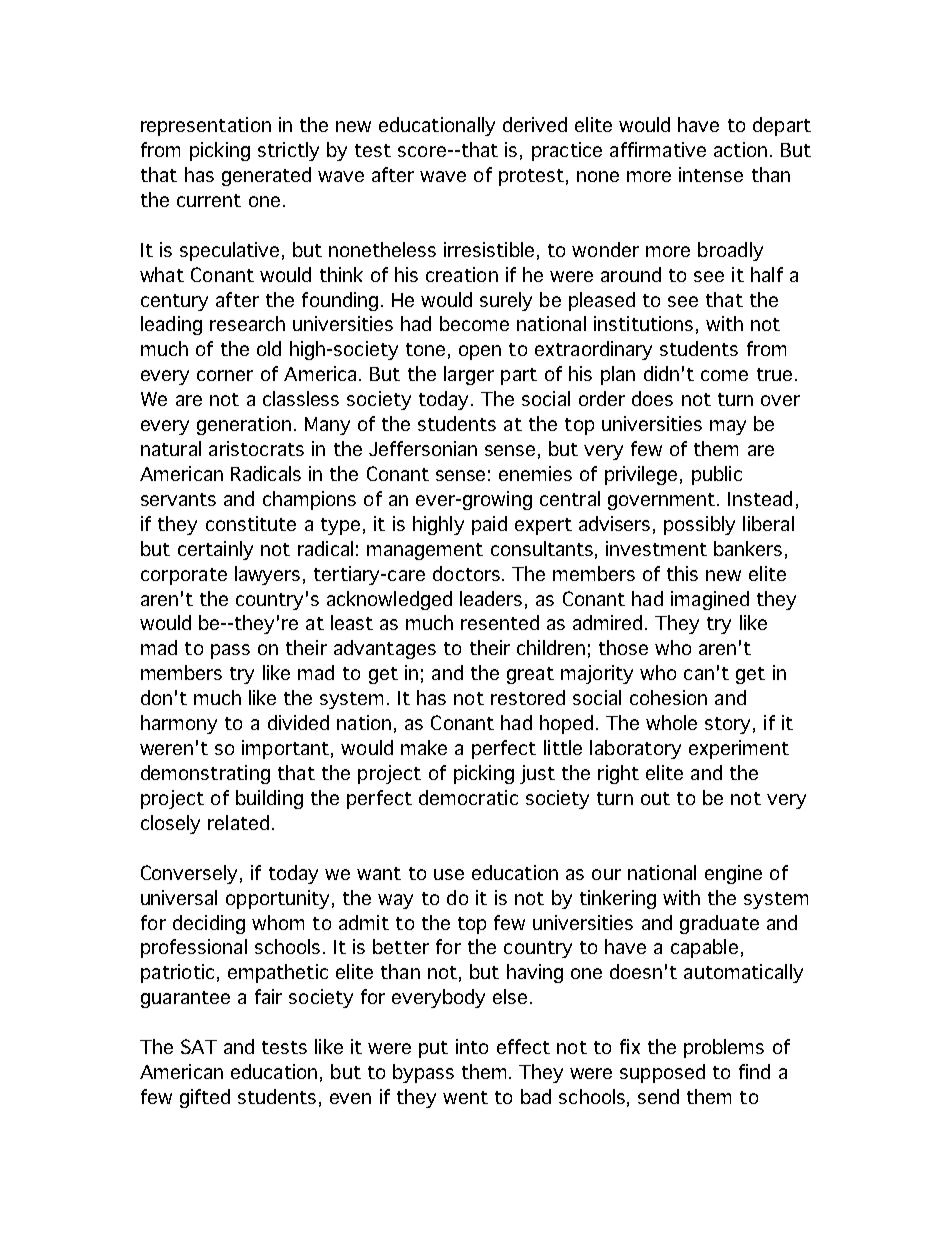 The height and width of the document is (1233, 952). I want to click on problems, so click(724, 1048).
